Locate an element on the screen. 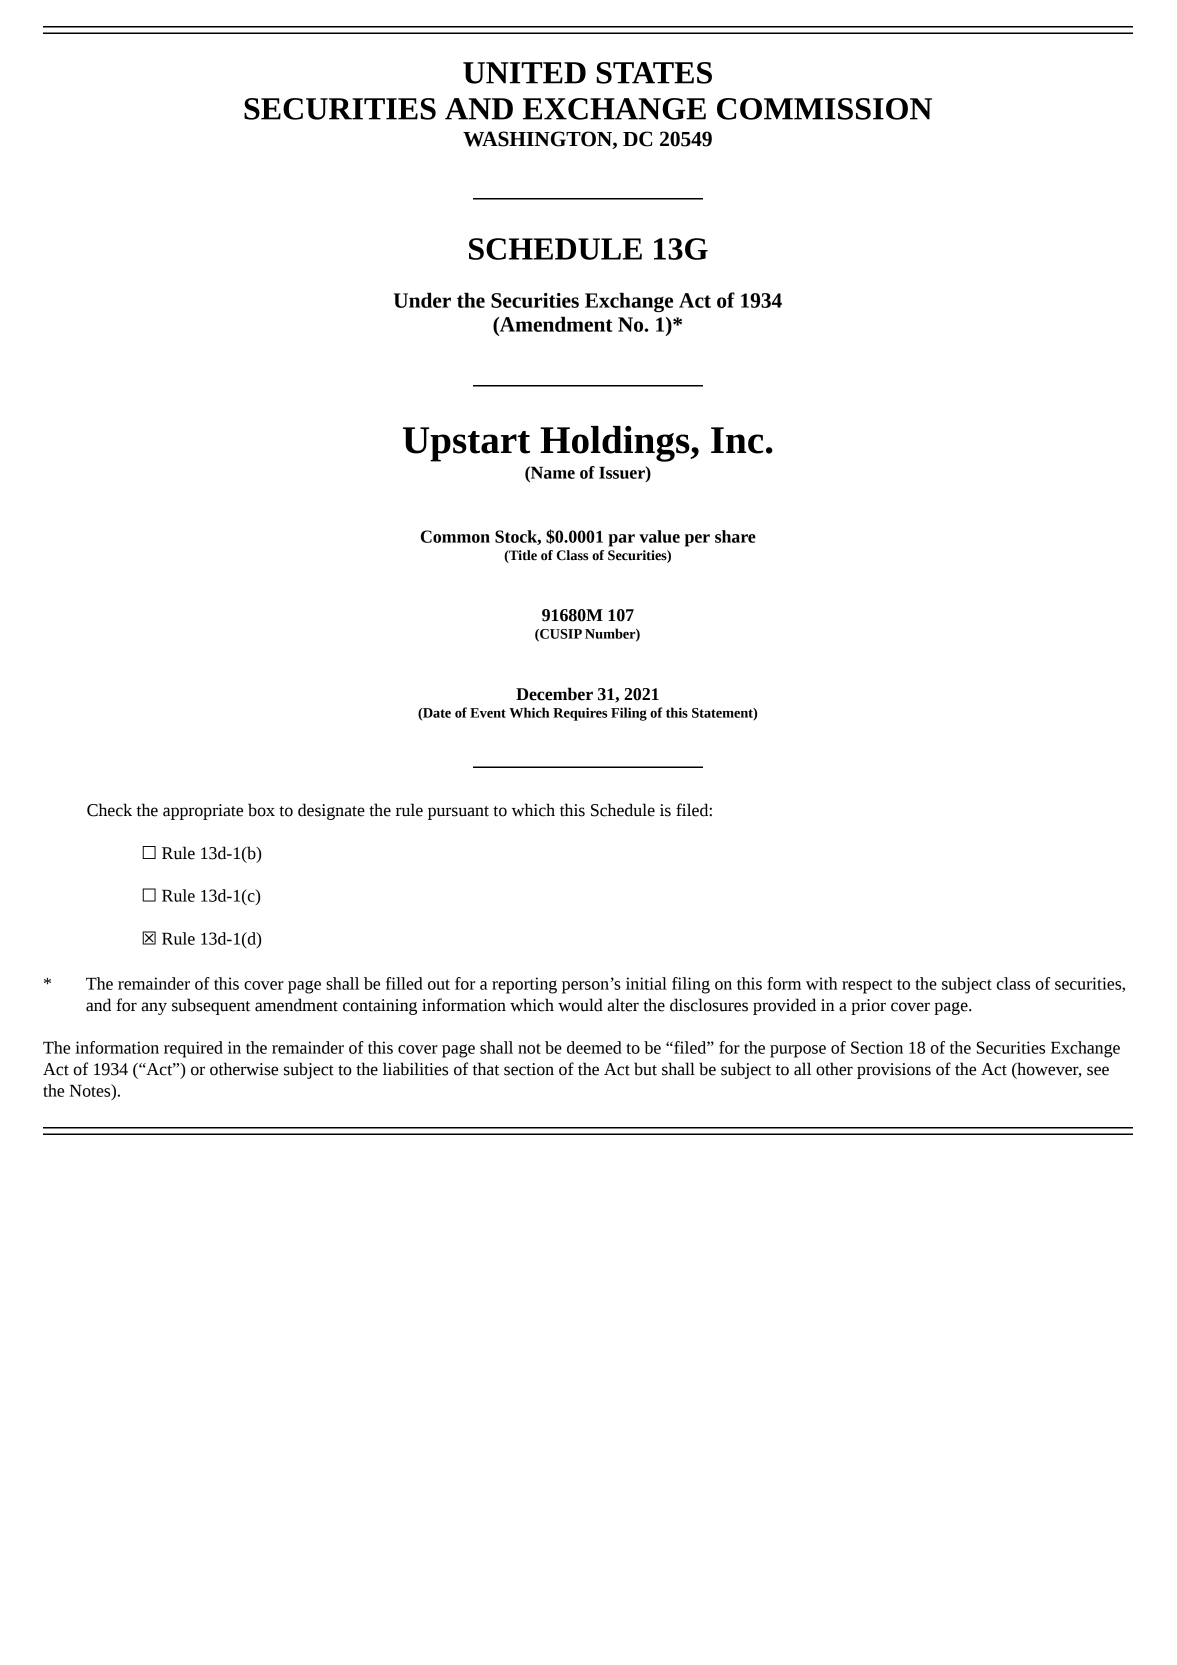  deemed is located at coordinates (594, 1047).
